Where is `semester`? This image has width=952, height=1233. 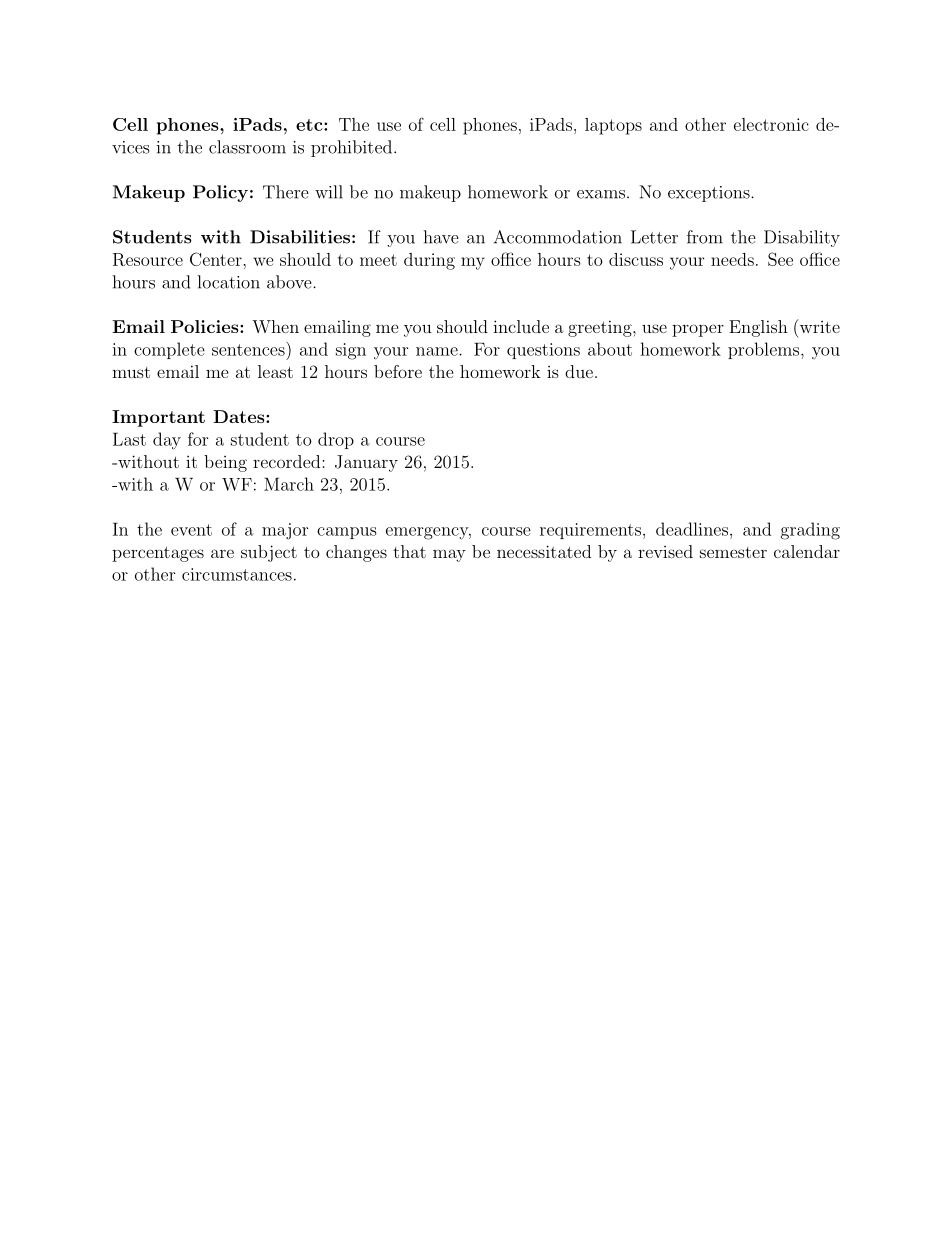
semester is located at coordinates (733, 552).
